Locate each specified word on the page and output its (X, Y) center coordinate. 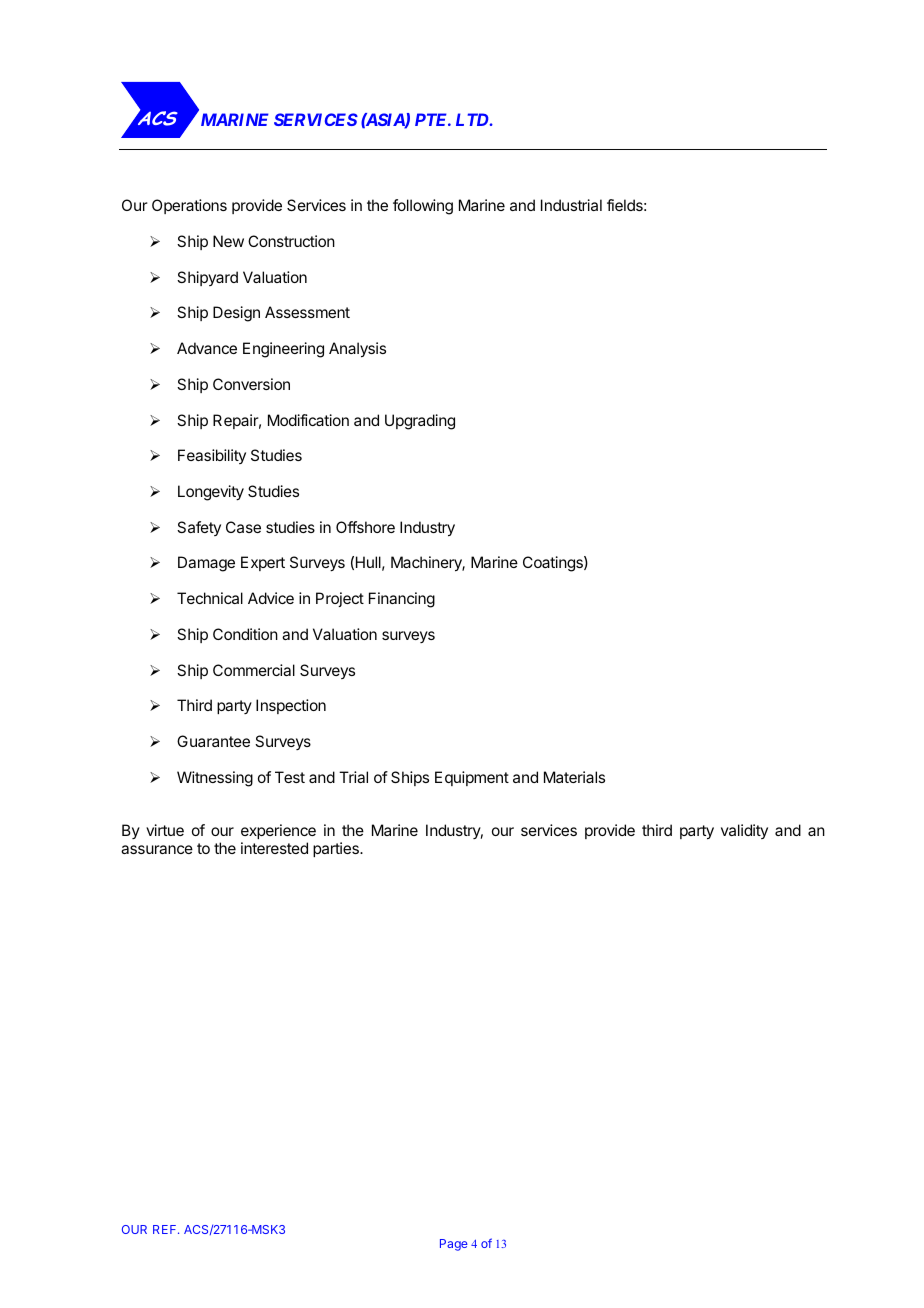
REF (166, 1229)
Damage (206, 564)
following (423, 207)
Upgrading (420, 422)
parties (337, 849)
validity (744, 831)
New (228, 241)
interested (274, 848)
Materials (574, 777)
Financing (402, 600)
